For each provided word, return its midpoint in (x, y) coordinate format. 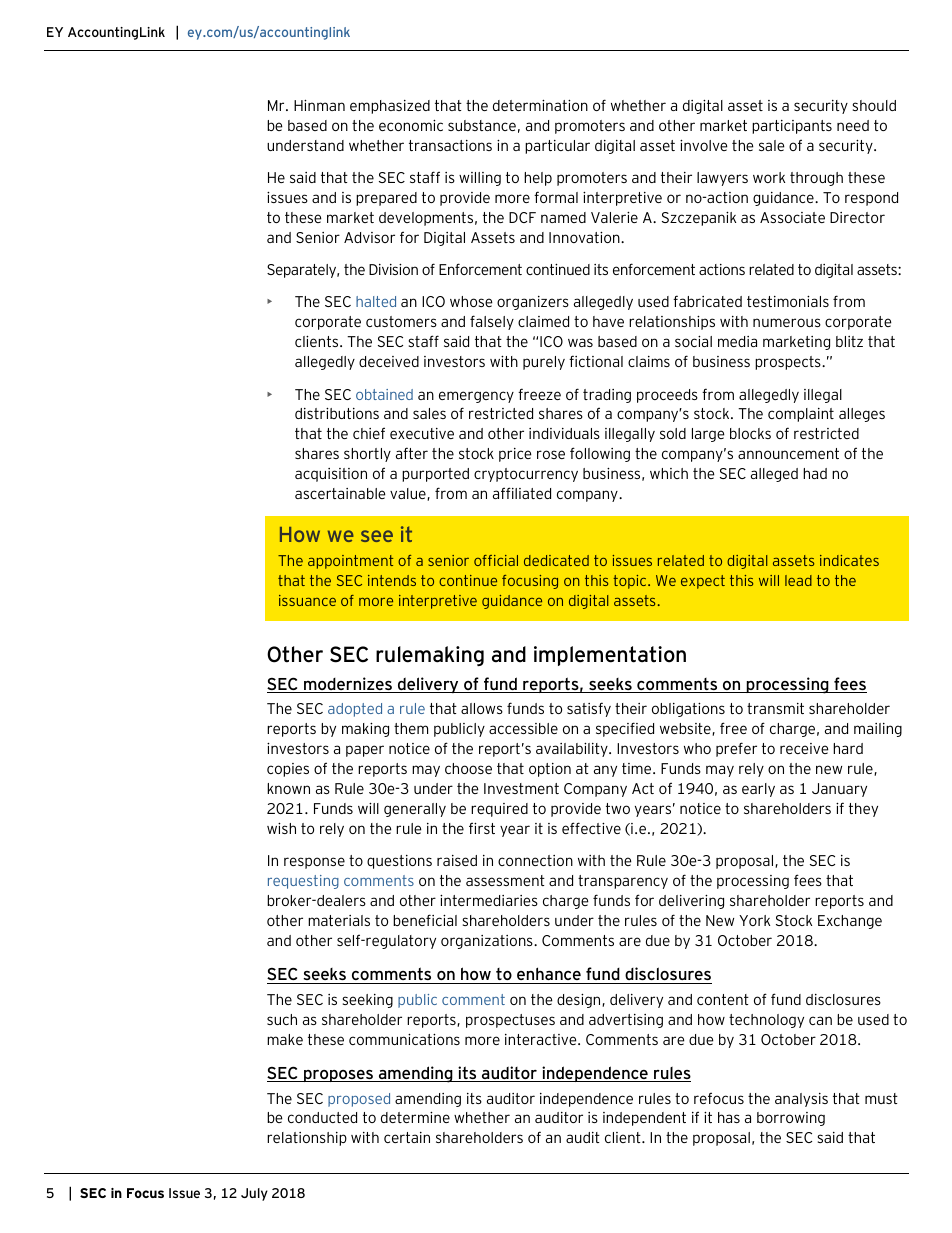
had (815, 473)
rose (551, 454)
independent (644, 1119)
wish (281, 828)
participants (792, 127)
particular (557, 147)
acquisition (331, 475)
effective (591, 828)
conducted (322, 1117)
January (839, 790)
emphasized (390, 107)
